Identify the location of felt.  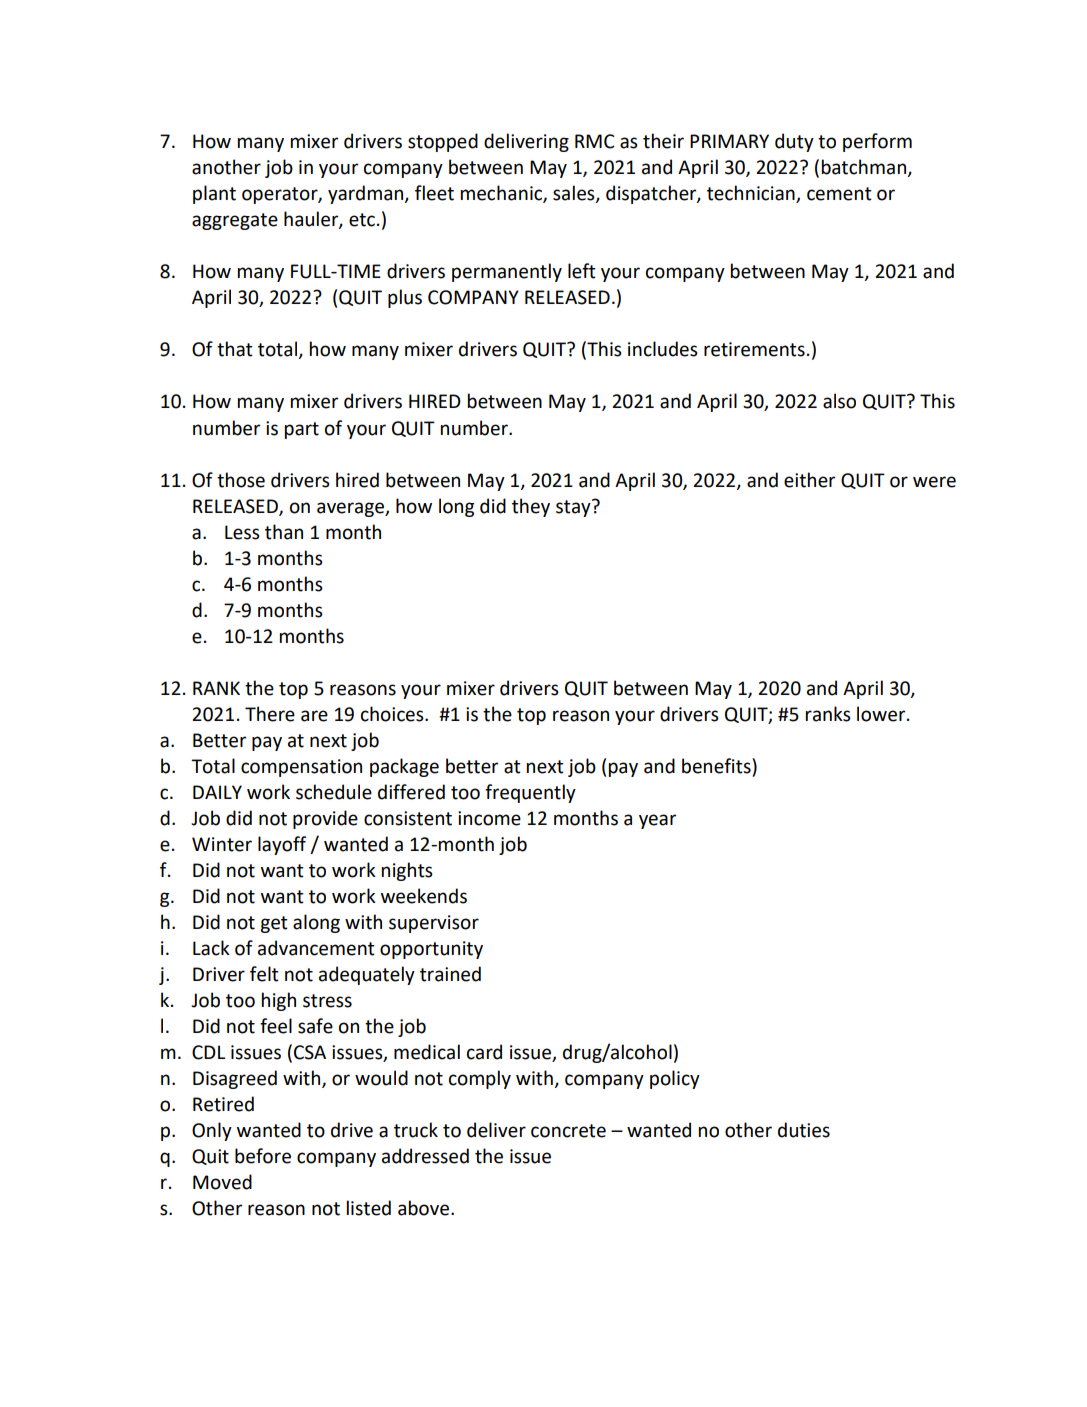
(264, 974).
